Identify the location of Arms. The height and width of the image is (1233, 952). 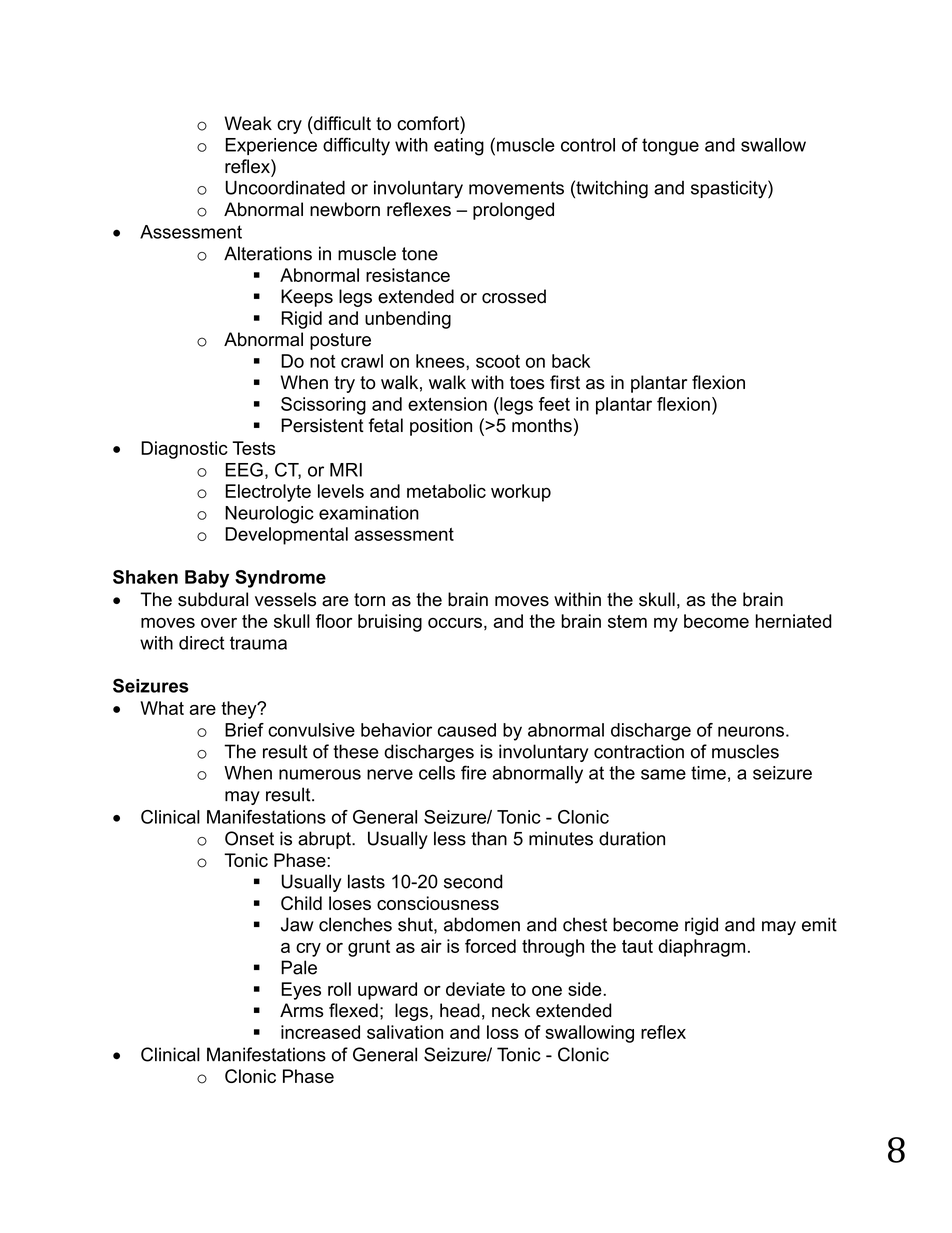
(302, 1010).
